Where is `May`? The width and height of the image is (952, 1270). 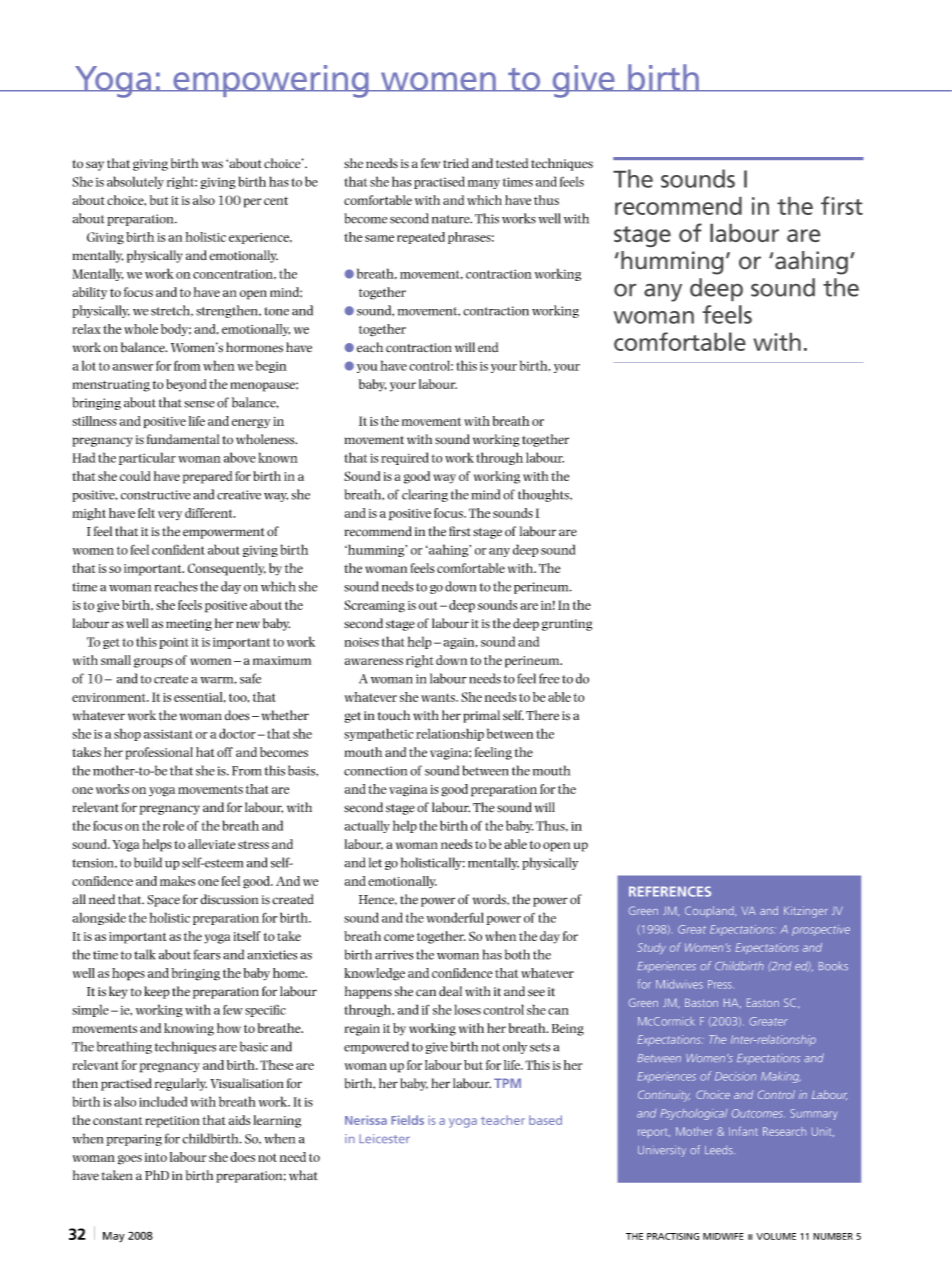
May is located at coordinates (114, 1237).
